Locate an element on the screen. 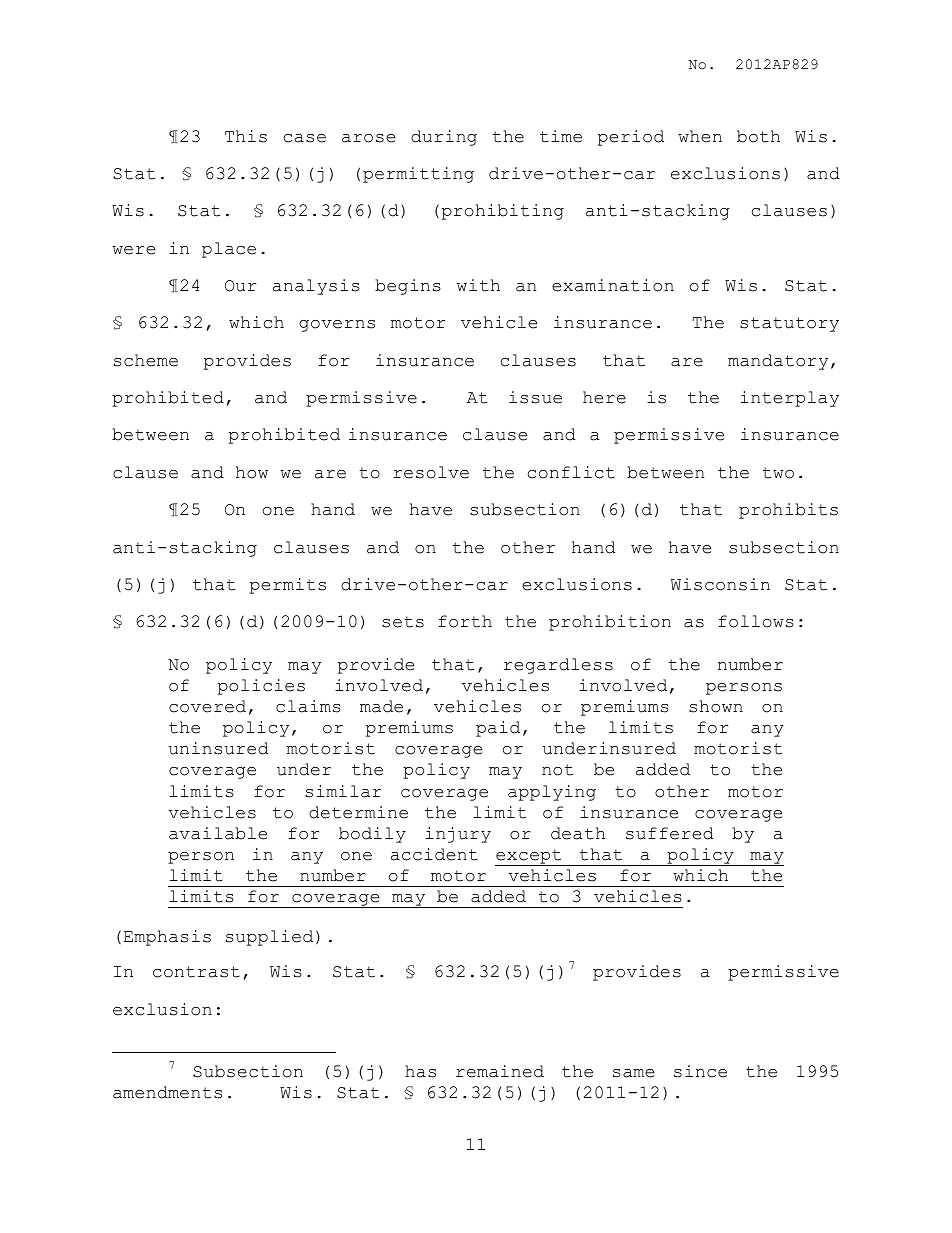  uninsured is located at coordinates (219, 748).
